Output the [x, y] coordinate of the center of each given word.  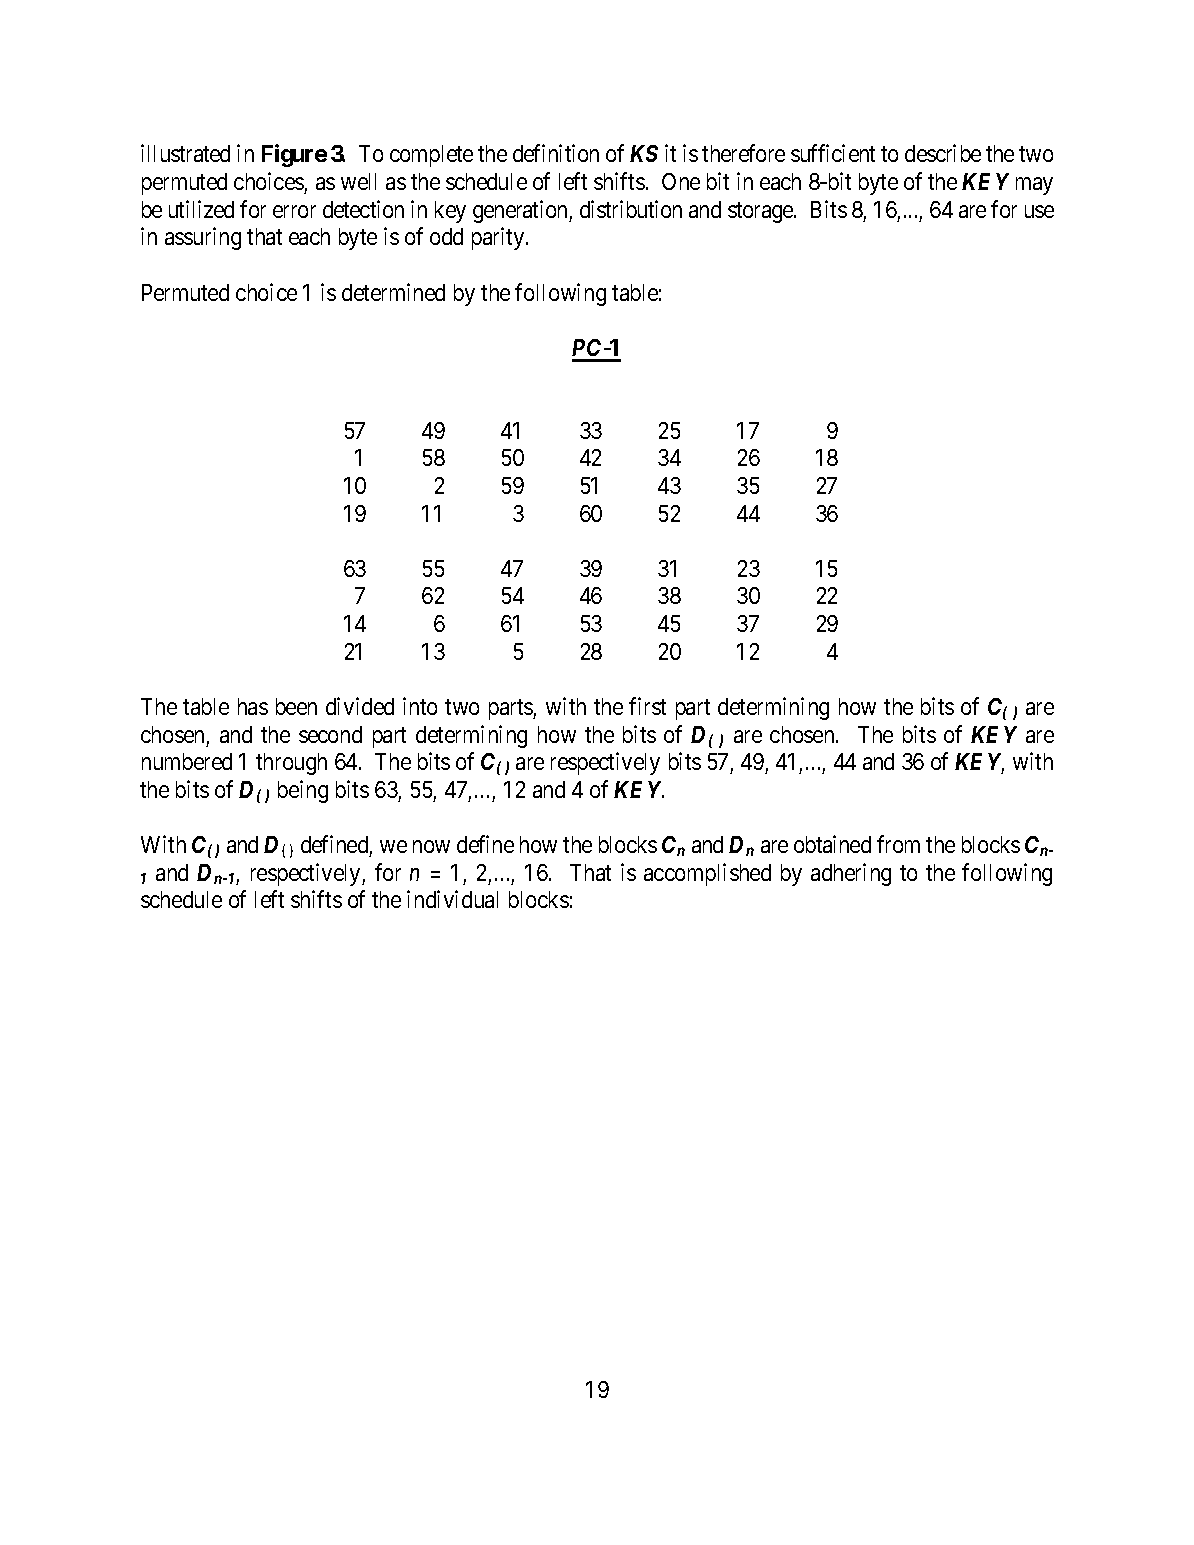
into [420, 706]
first [647, 706]
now [431, 846]
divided [360, 706]
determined [393, 292]
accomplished [707, 874]
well [358, 181]
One [681, 181]
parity [499, 238]
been [296, 706]
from [898, 844]
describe [943, 153]
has [253, 706]
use [1039, 211]
